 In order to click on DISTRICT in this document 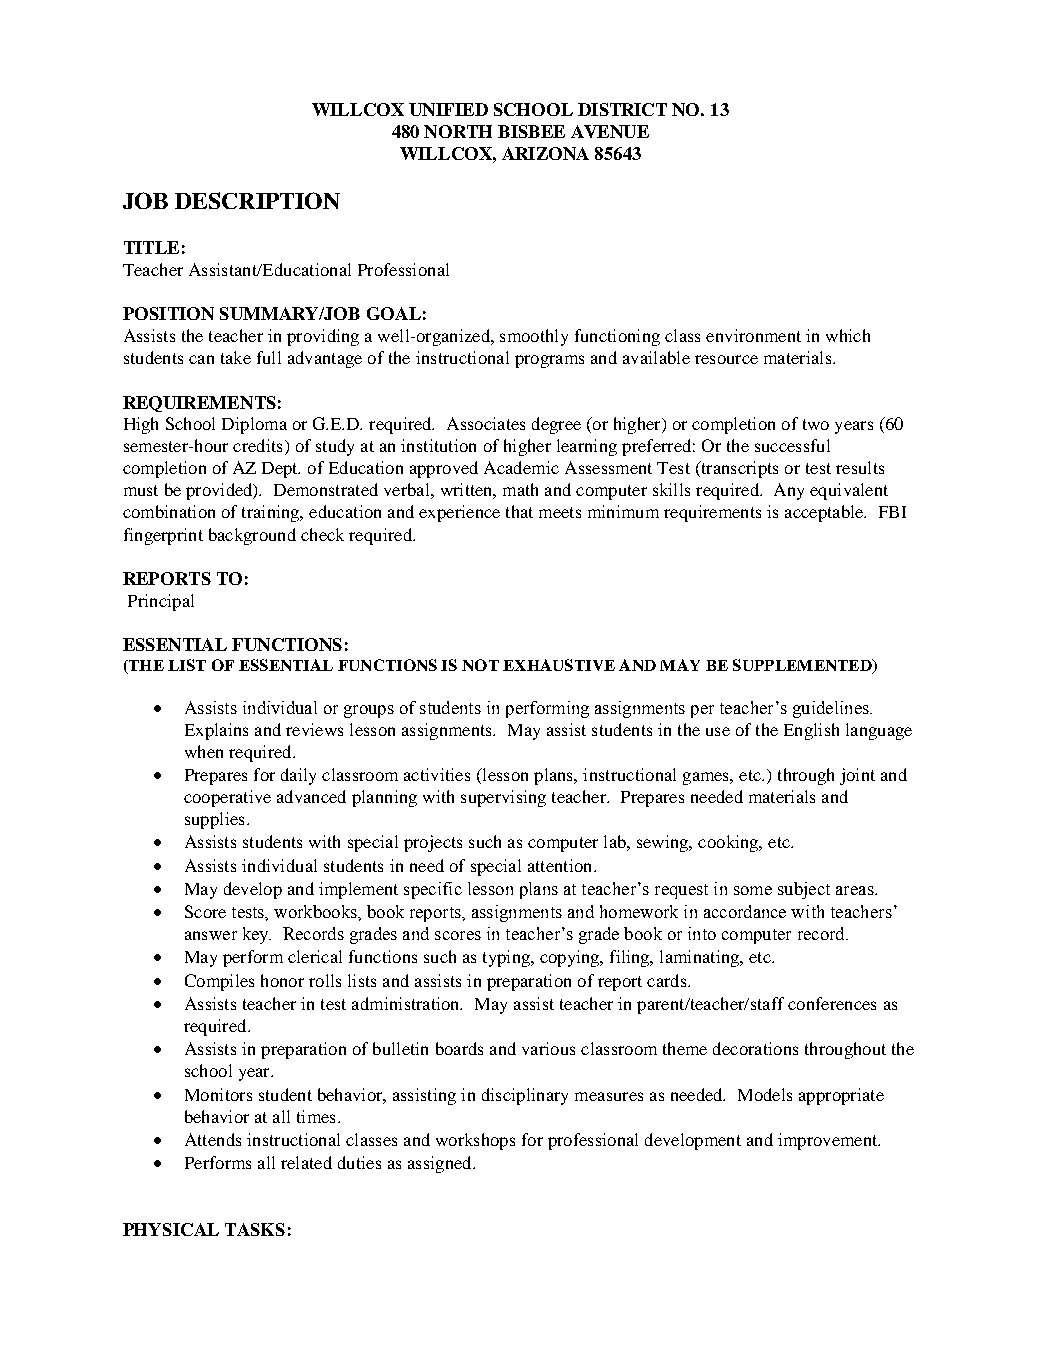, I will do `click(622, 109)`.
